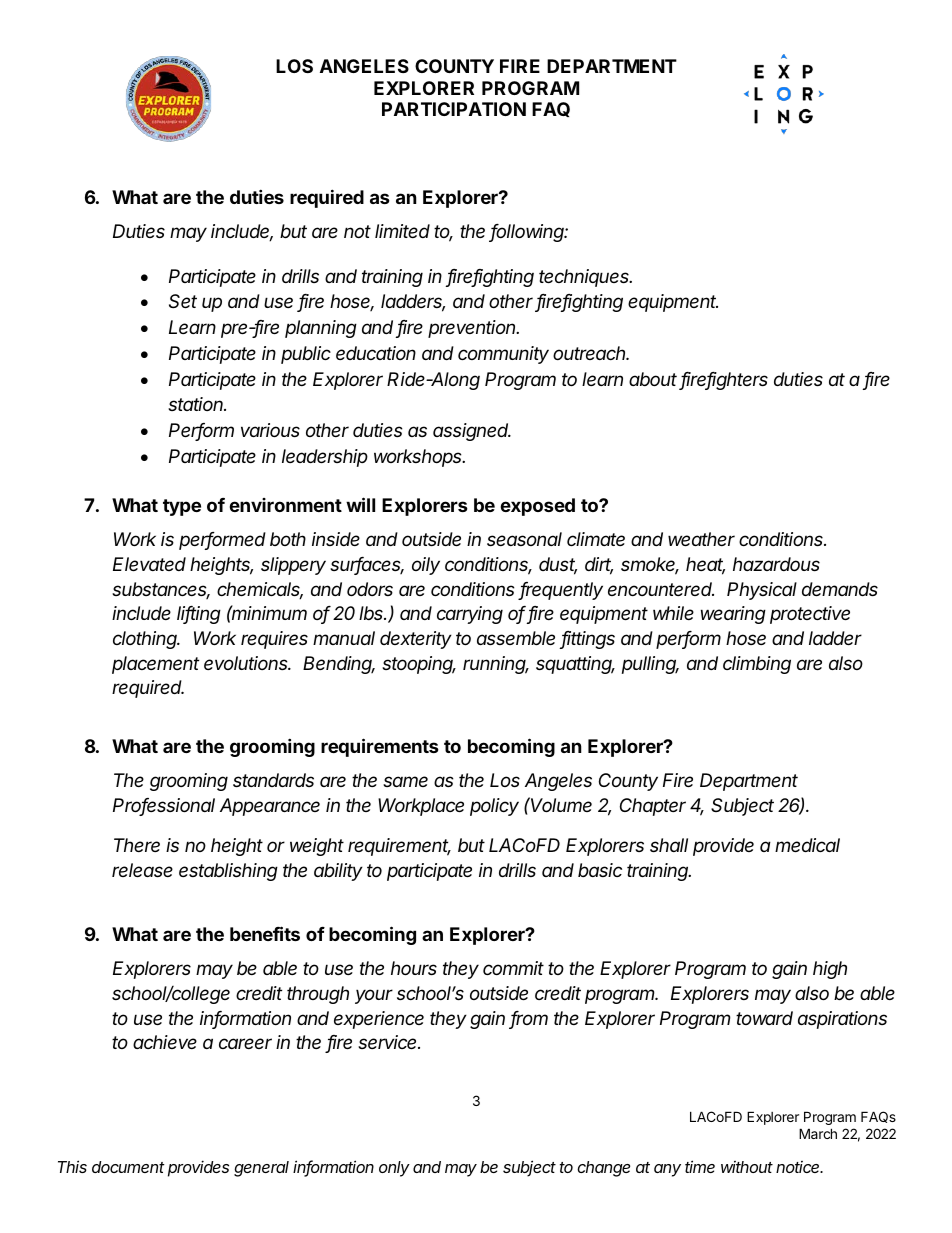  Describe the element at coordinates (183, 301) in the screenshot. I see `Set` at that location.
